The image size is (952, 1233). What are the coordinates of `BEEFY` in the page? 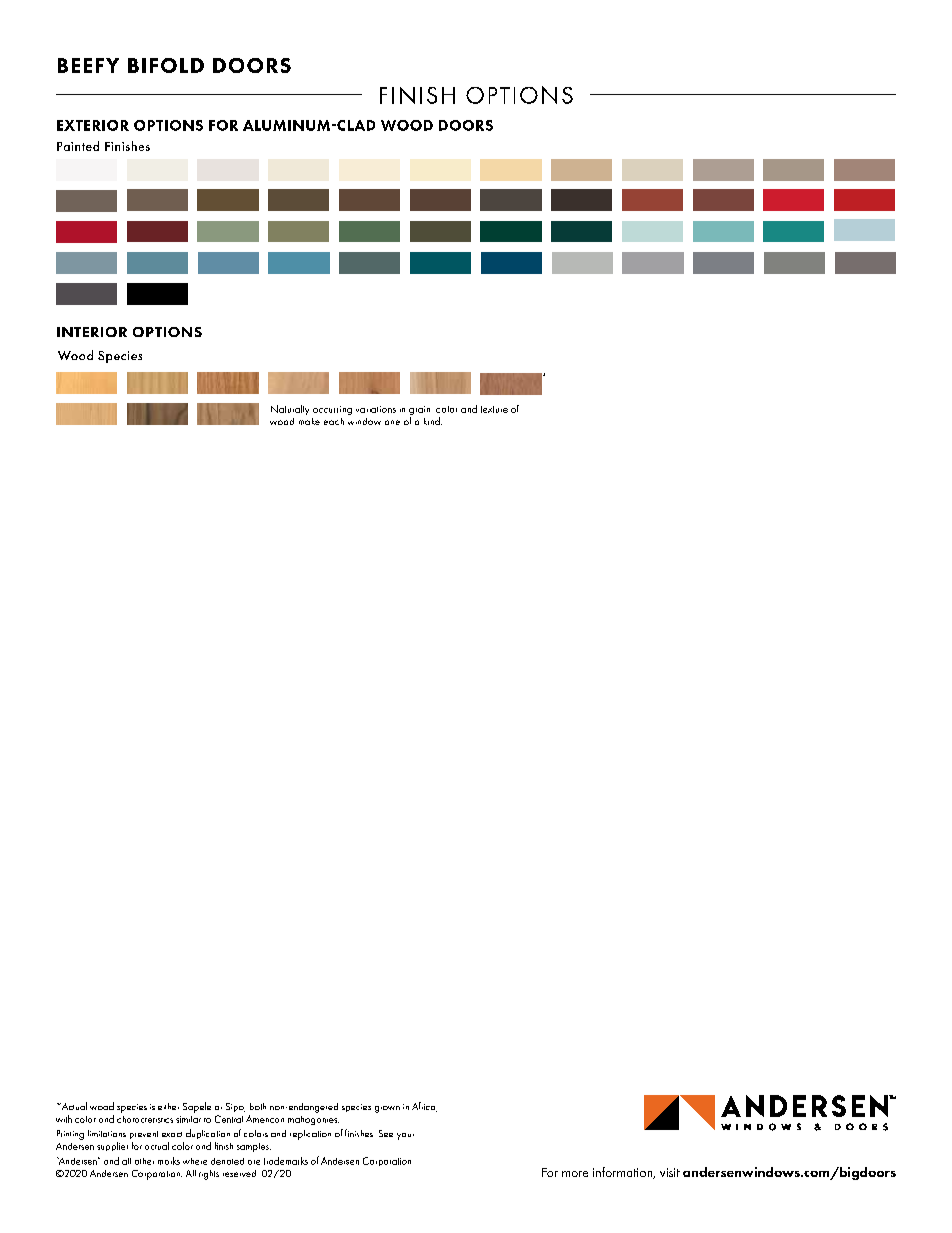 It's located at (88, 65).
